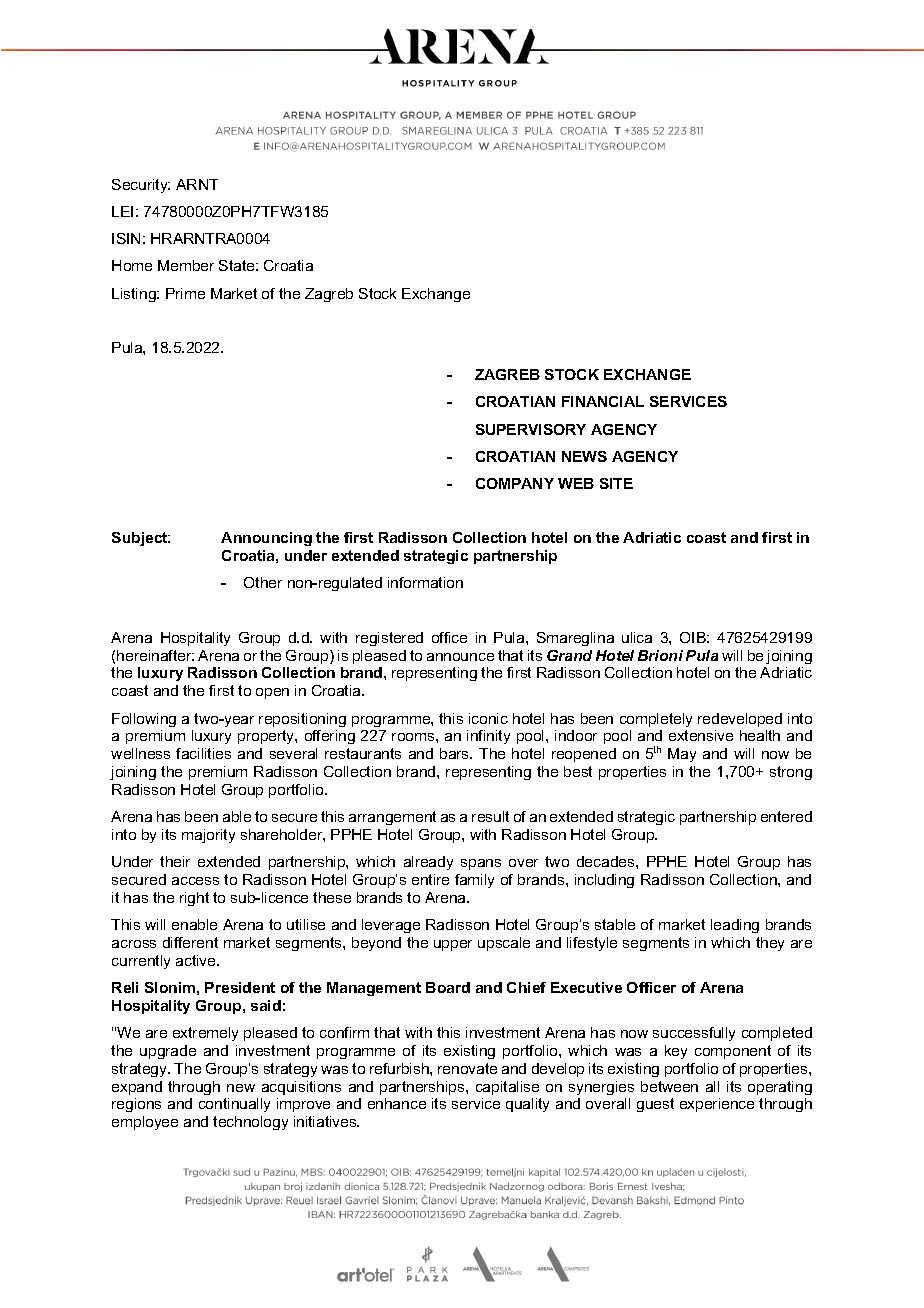  I want to click on announce, so click(460, 657).
